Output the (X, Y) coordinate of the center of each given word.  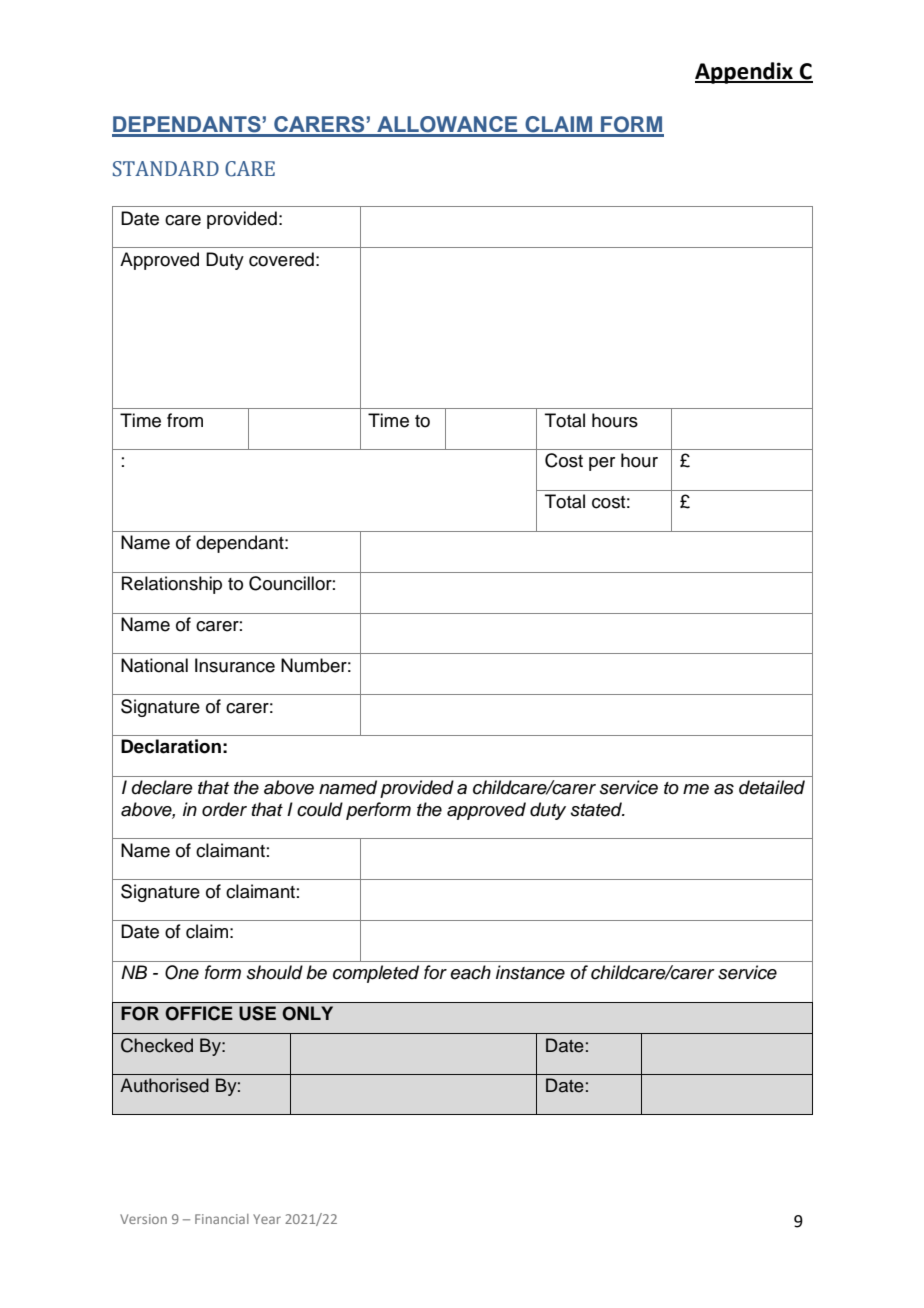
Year (267, 1219)
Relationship (172, 585)
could (320, 809)
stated (598, 809)
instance (530, 972)
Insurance (235, 665)
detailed (772, 787)
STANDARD (166, 169)
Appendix (745, 73)
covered (281, 259)
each (470, 972)
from (185, 420)
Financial (222, 1219)
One (182, 972)
